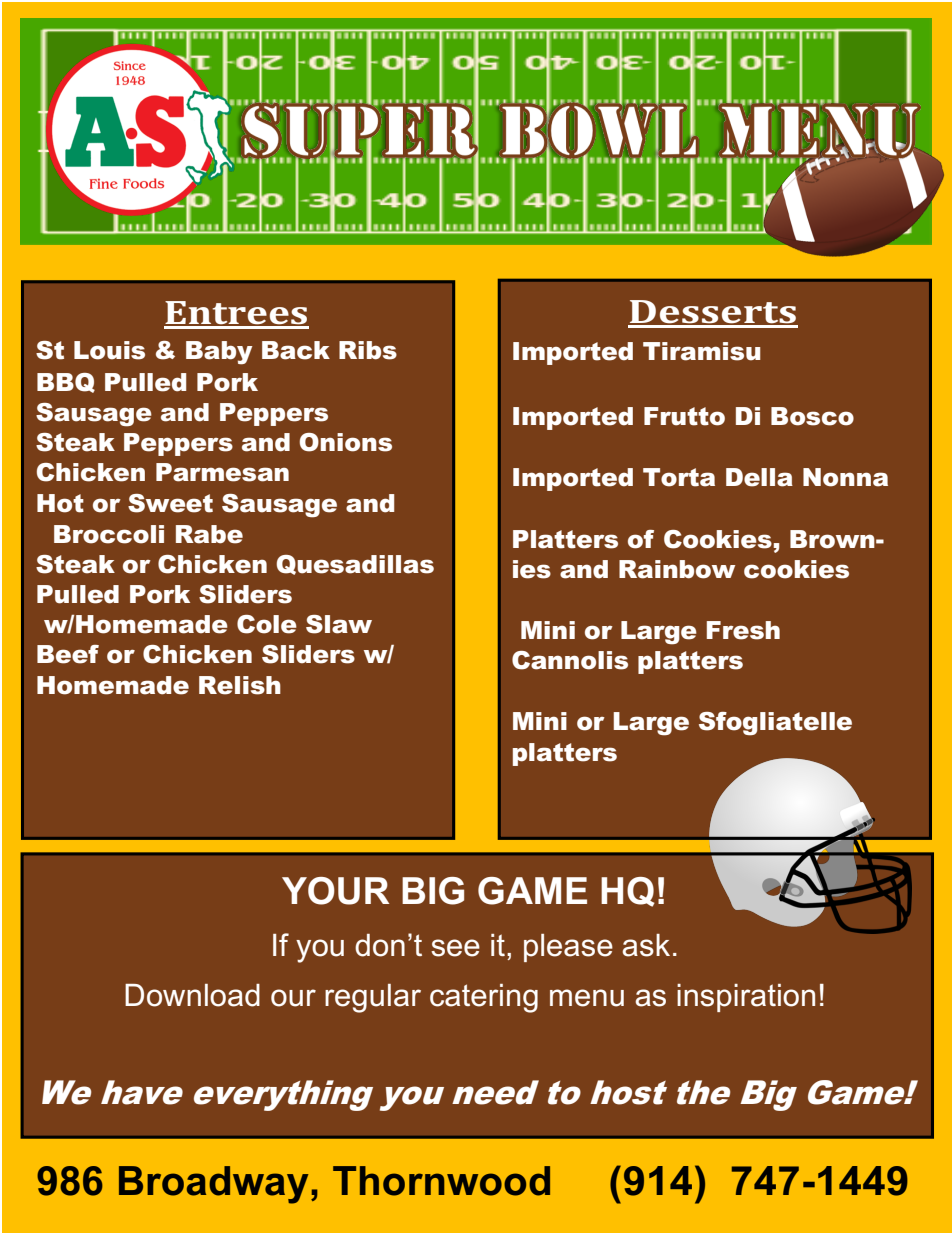 This screenshot has width=952, height=1233. I want to click on inspiration, so click(746, 998).
